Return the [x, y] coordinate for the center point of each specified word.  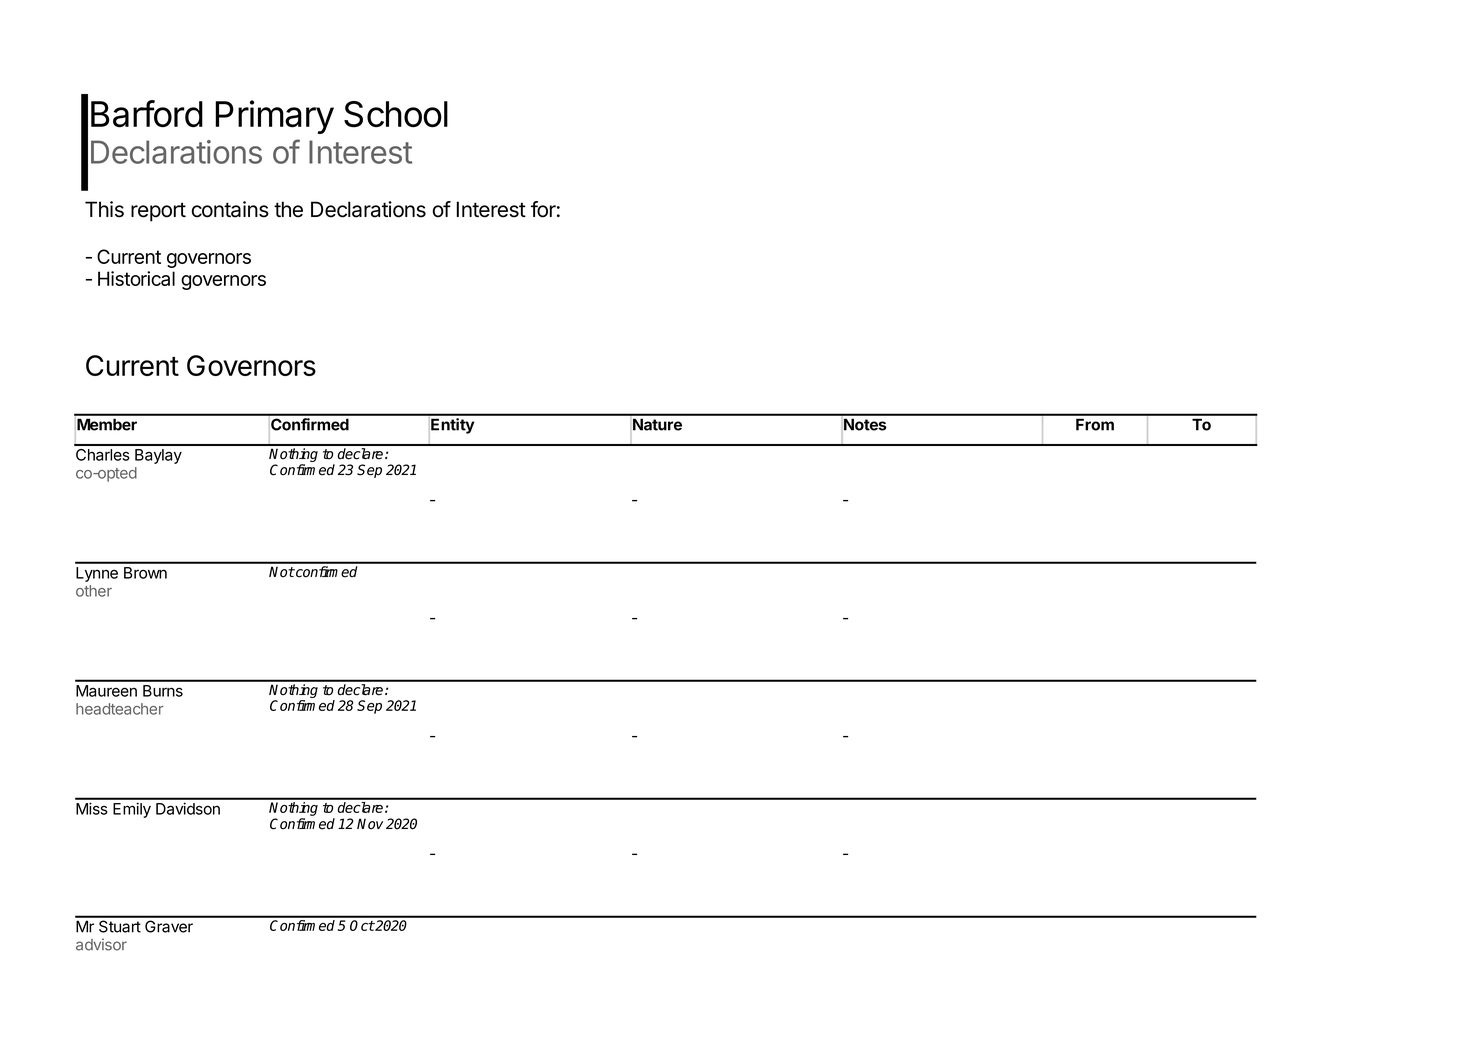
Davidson [188, 808]
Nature [657, 424]
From [1095, 424]
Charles [103, 455]
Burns [163, 691]
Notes [864, 424]
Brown [145, 573]
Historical [136, 278]
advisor [101, 944]
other [94, 591]
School [396, 114]
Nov [370, 824]
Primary [274, 117]
